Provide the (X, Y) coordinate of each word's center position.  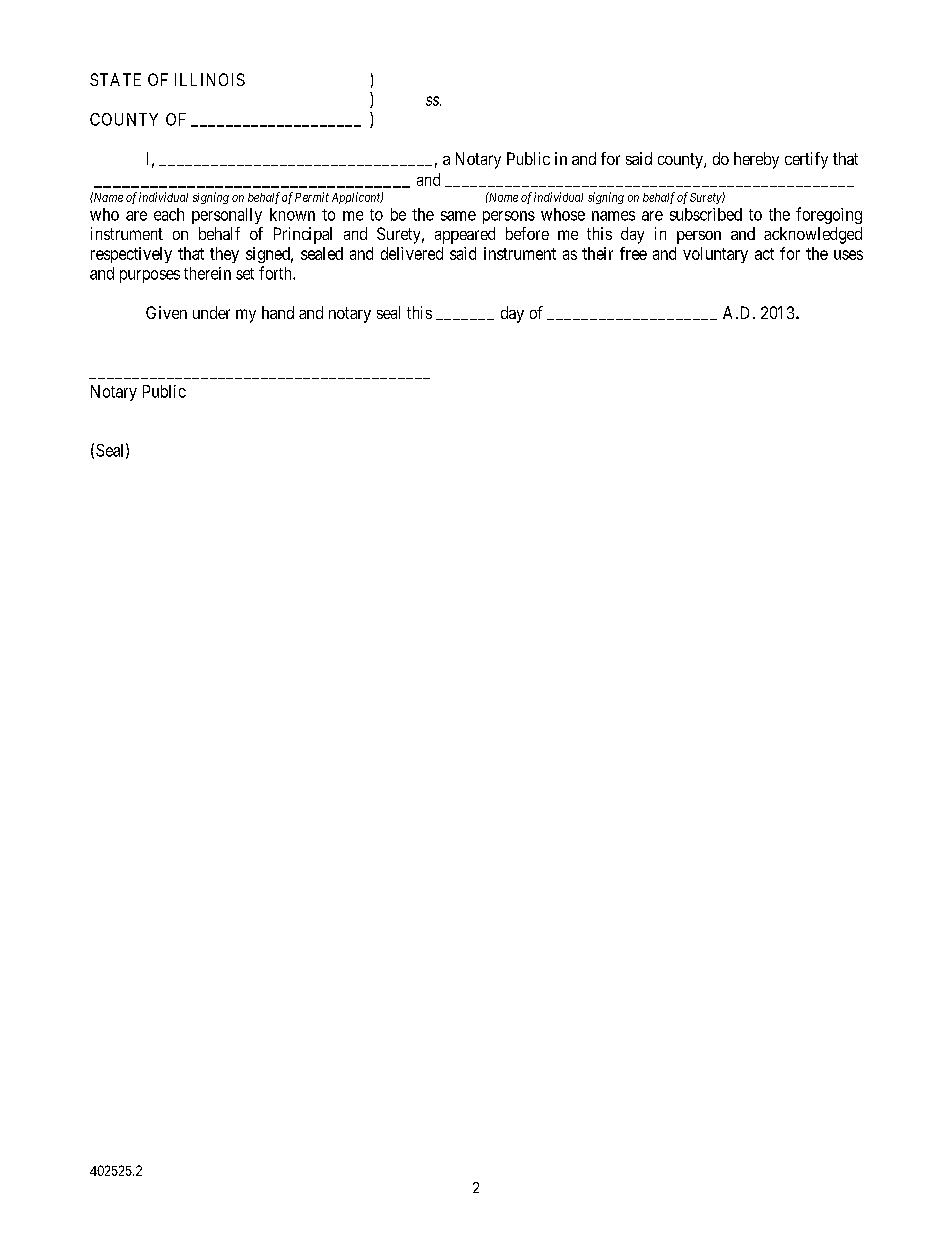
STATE (115, 79)
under (211, 312)
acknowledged (813, 235)
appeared (465, 235)
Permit (312, 197)
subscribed (706, 214)
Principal (303, 235)
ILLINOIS (210, 79)
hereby (756, 160)
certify (806, 160)
